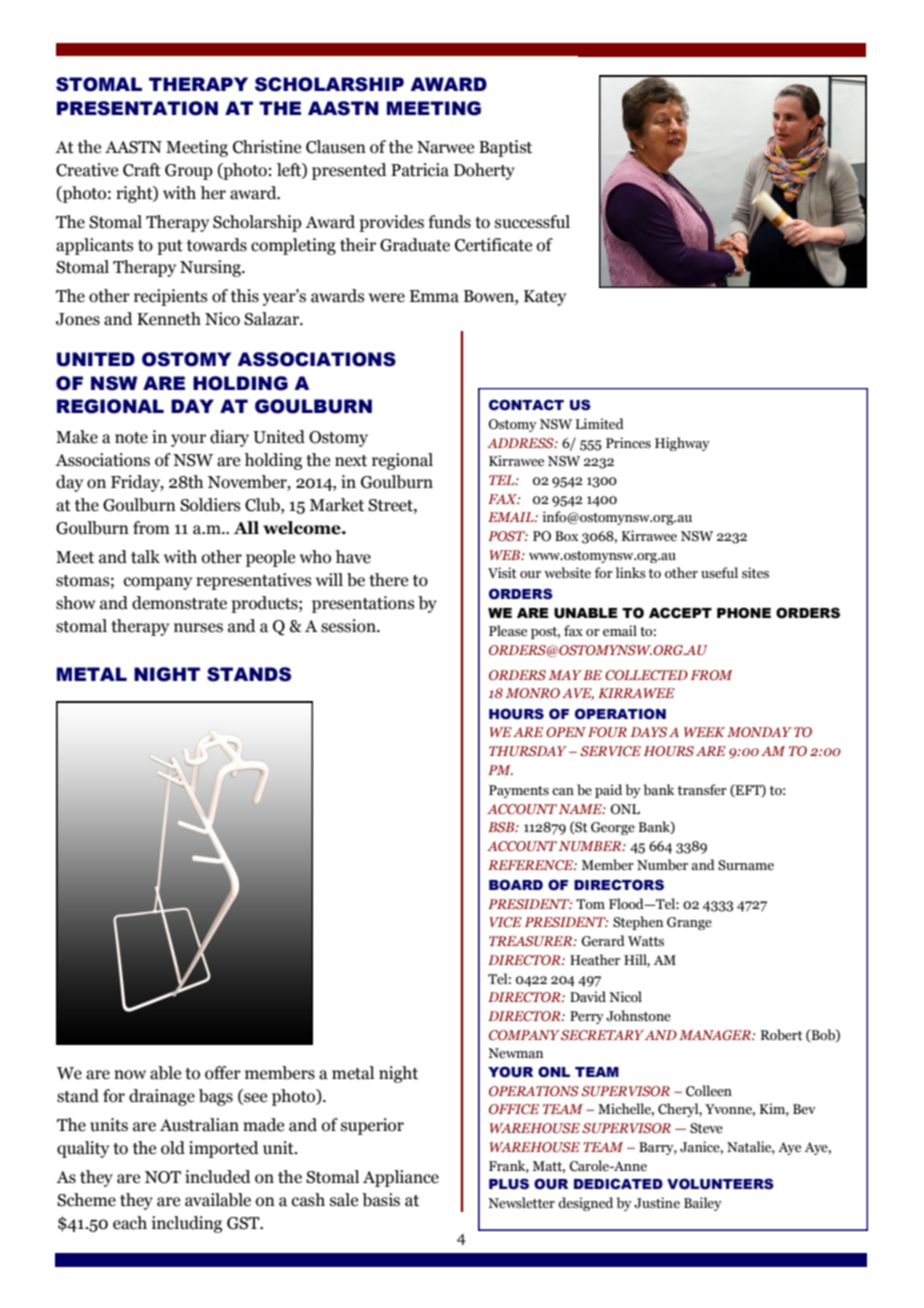  I want to click on now, so click(130, 1075).
